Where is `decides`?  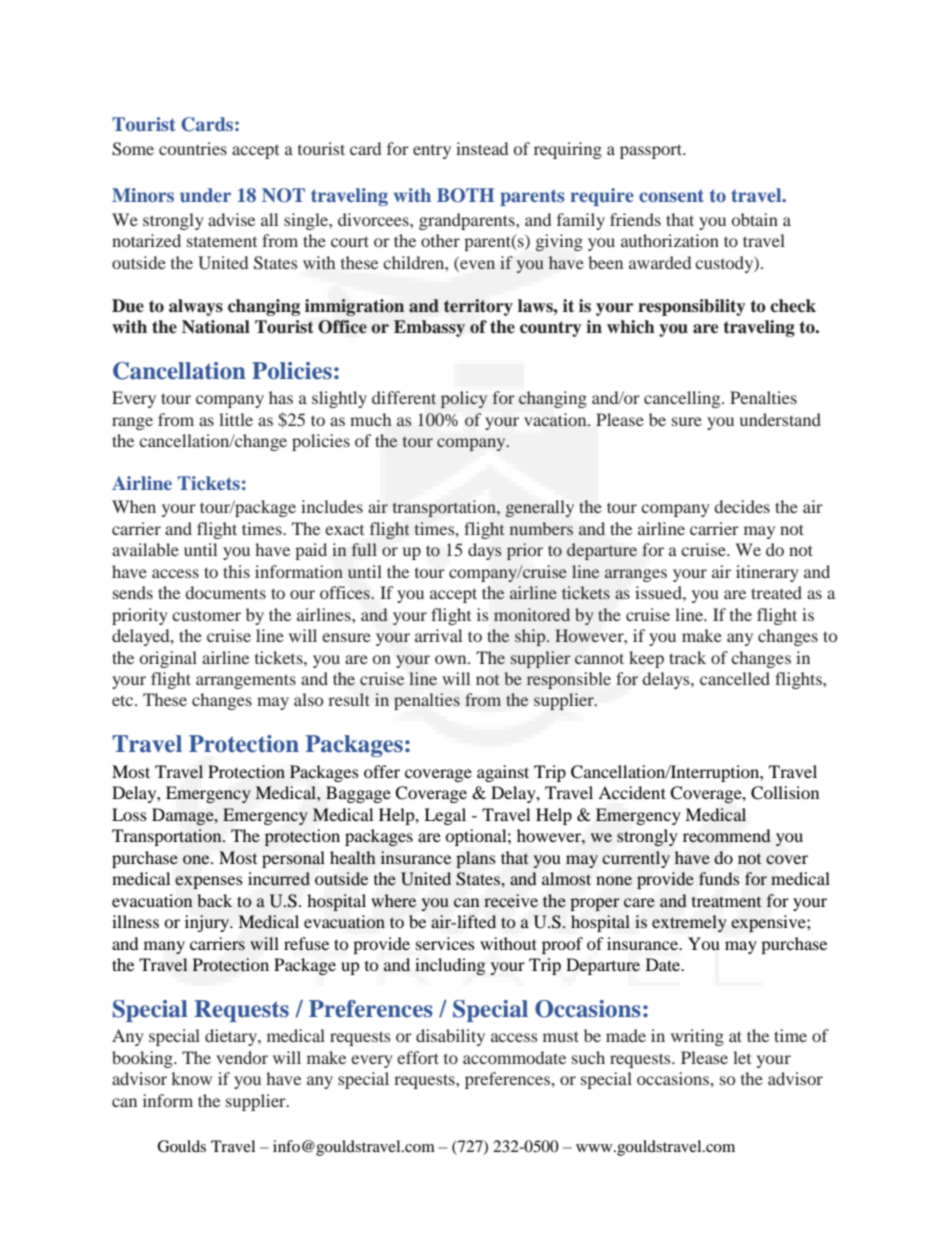
decides is located at coordinates (742, 506).
